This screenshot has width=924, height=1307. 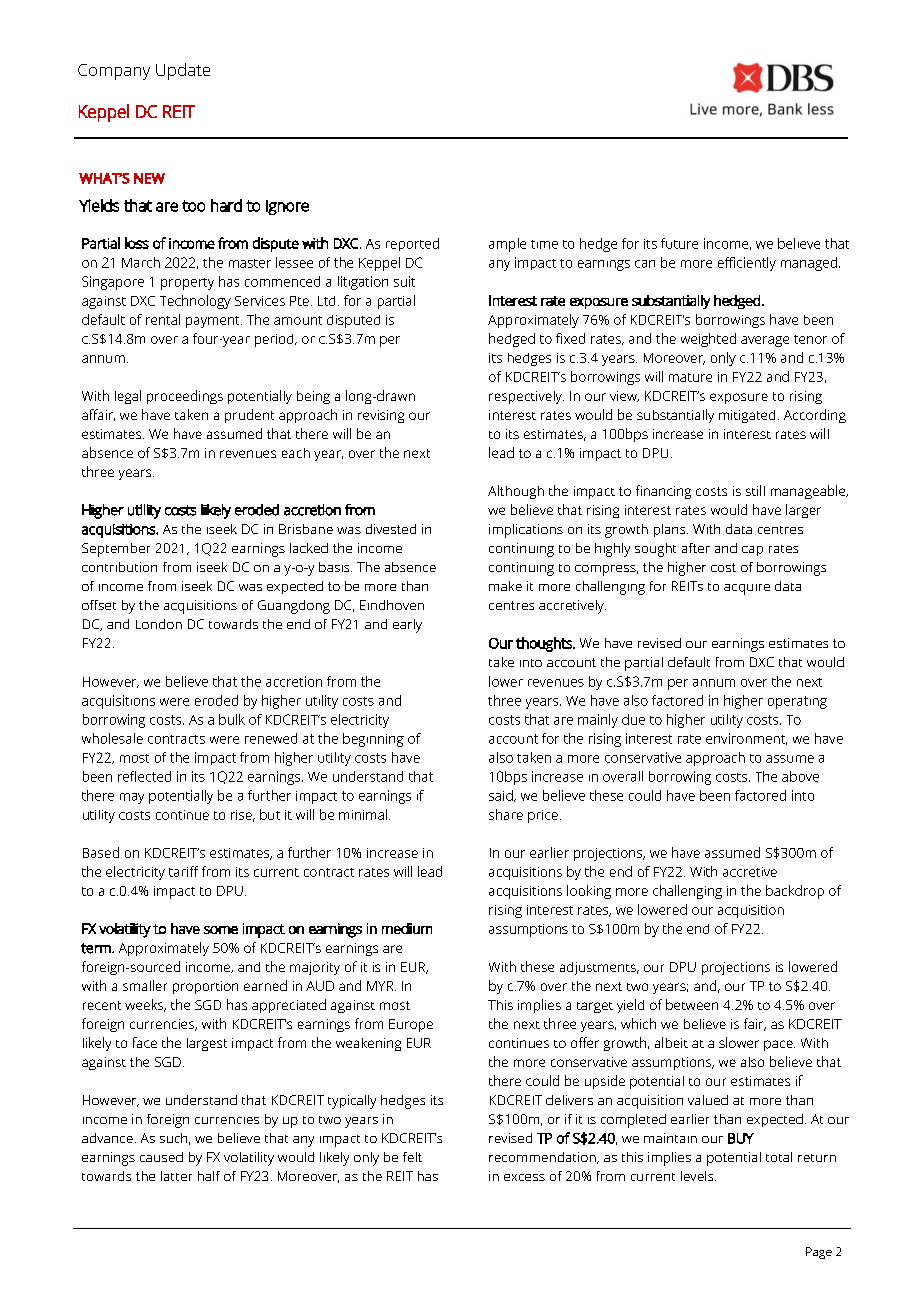 What do you see at coordinates (412, 244) in the screenshot?
I see `reported` at bounding box center [412, 244].
